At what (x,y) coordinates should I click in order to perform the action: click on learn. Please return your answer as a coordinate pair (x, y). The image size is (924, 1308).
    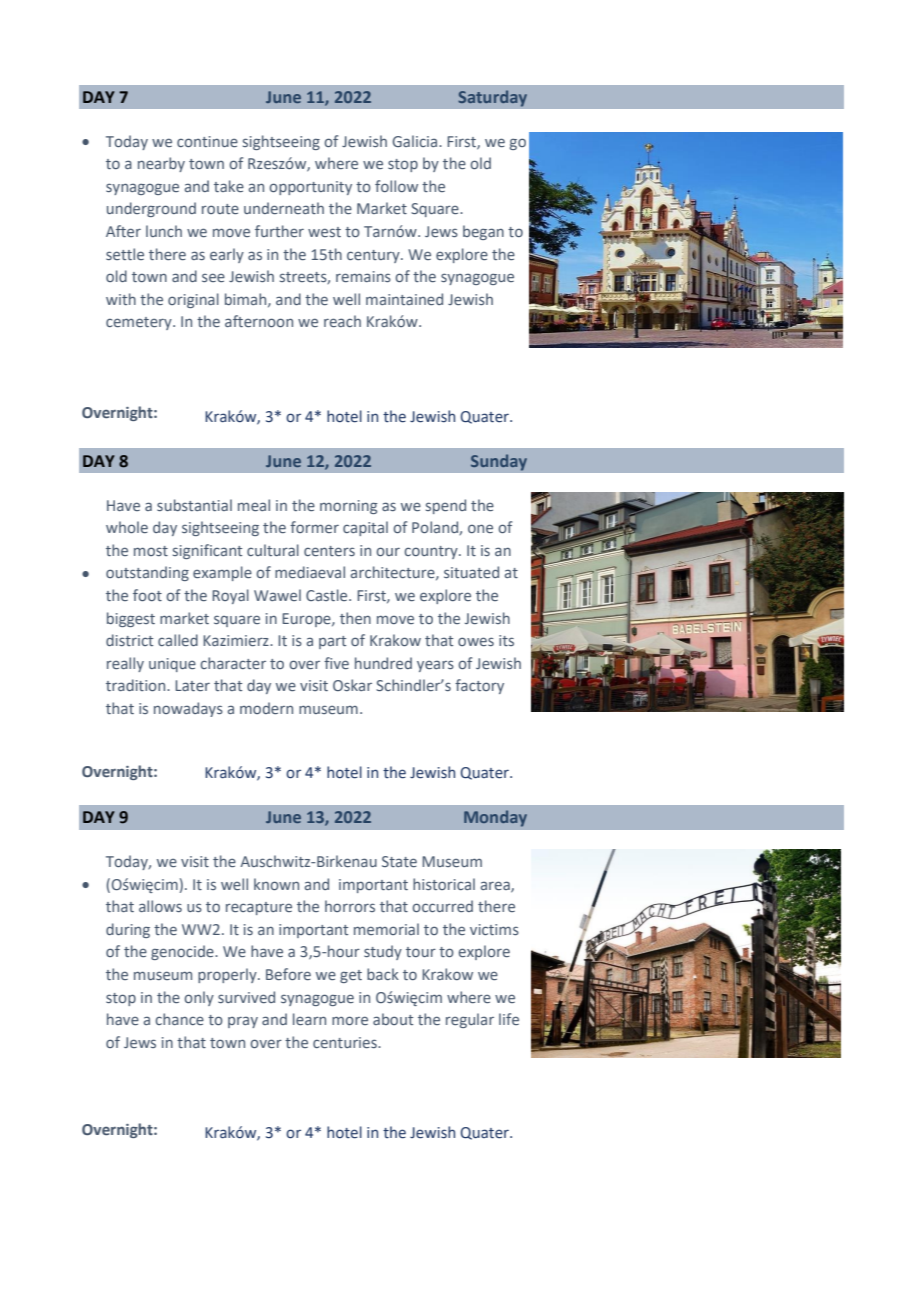
    Looking at the image, I should click on (309, 1019).
